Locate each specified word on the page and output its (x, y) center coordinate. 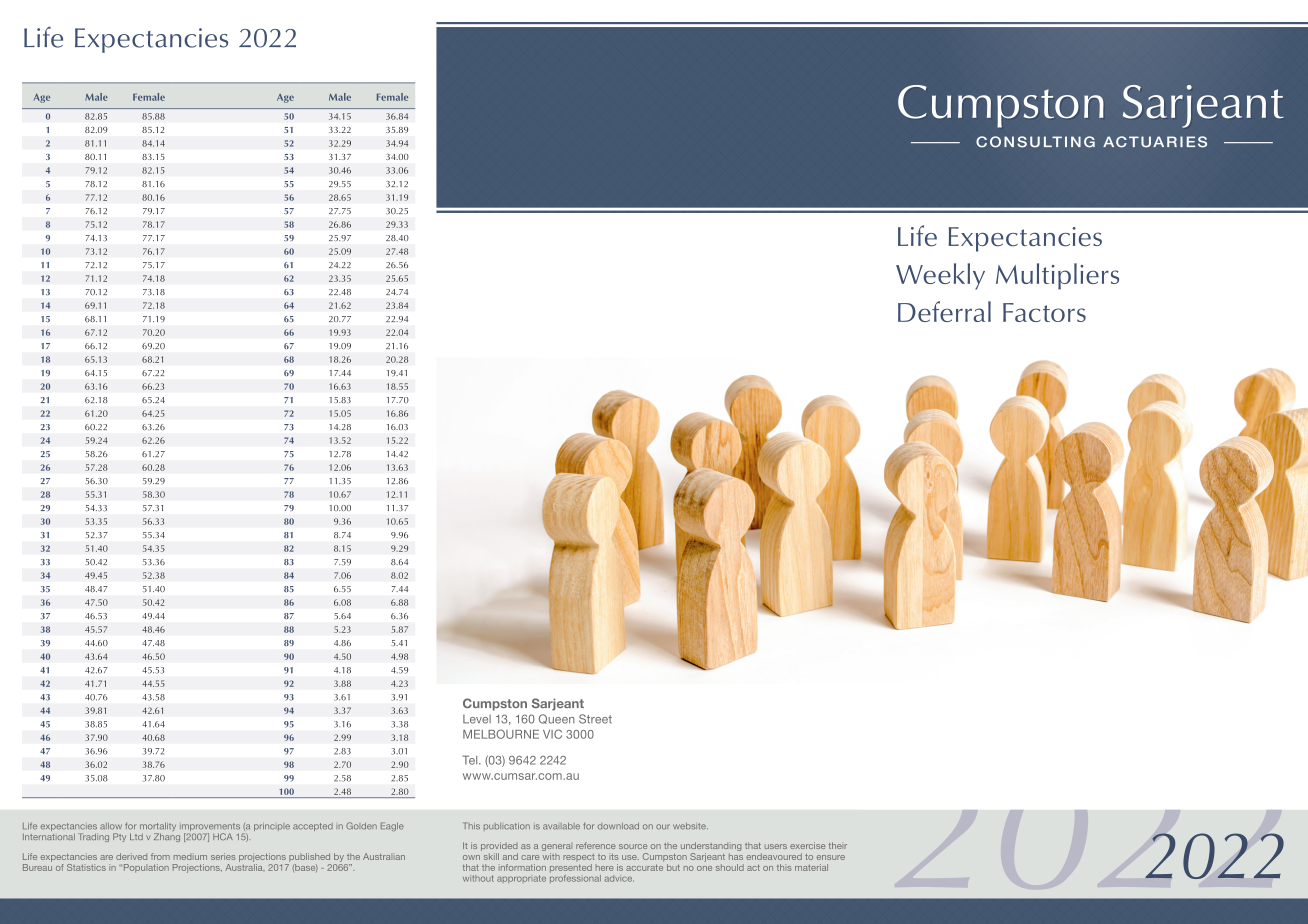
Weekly (940, 276)
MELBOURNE (501, 734)
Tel (471, 760)
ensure (831, 857)
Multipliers (1057, 276)
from (160, 856)
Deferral (944, 311)
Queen (557, 719)
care (530, 857)
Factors (1044, 312)
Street (595, 719)
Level (477, 719)
